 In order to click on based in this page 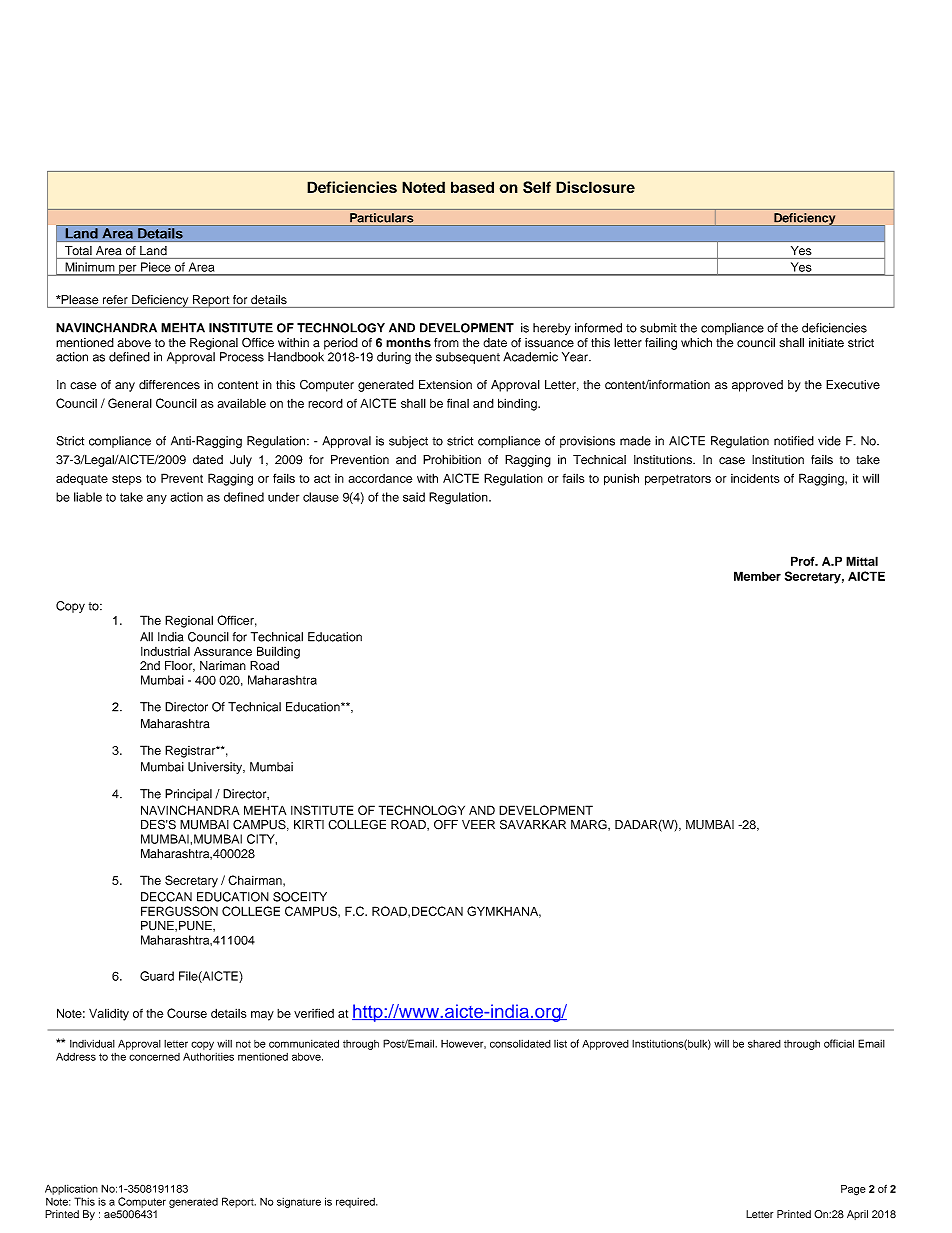, I will do `click(472, 187)`.
